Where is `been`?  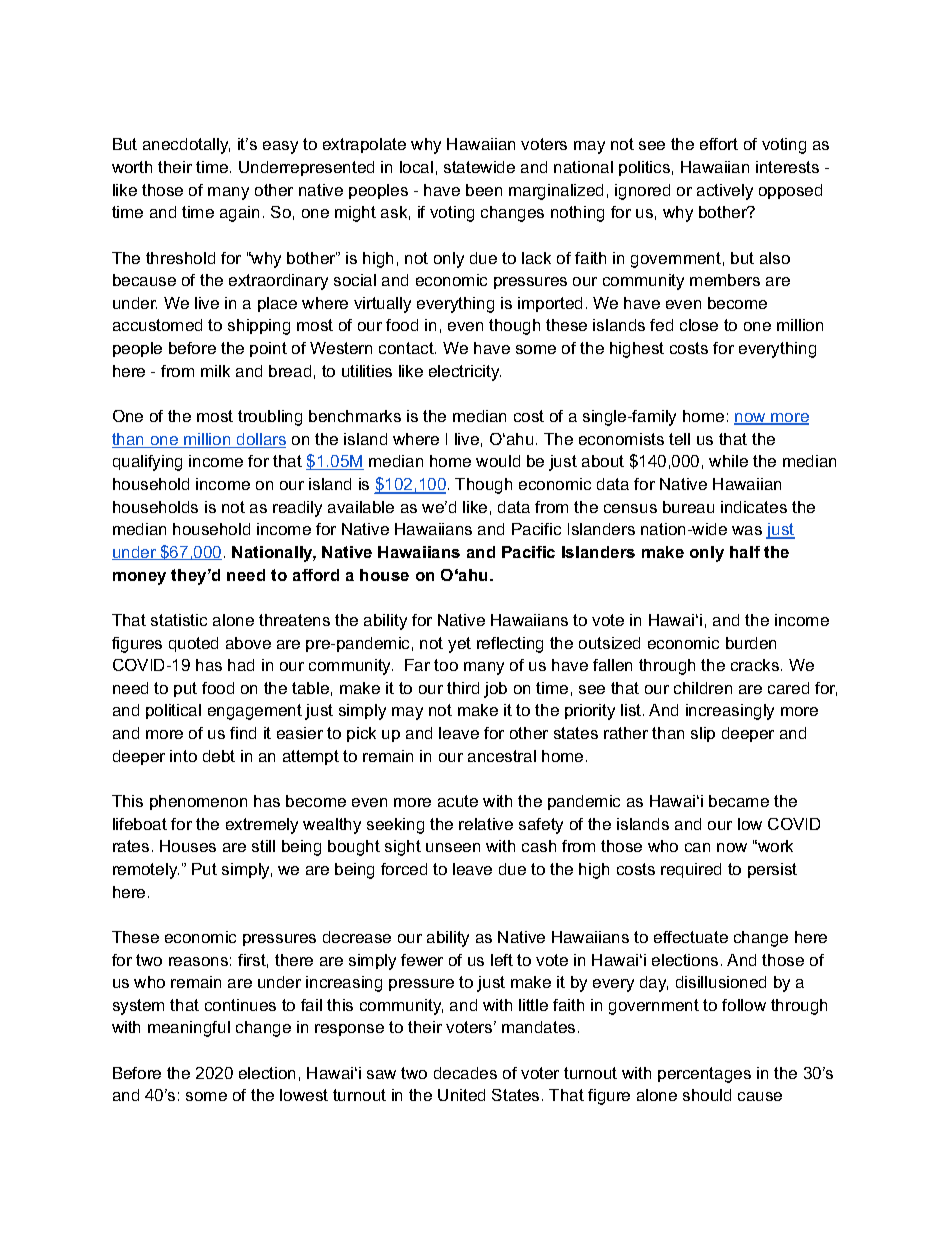 been is located at coordinates (484, 190).
